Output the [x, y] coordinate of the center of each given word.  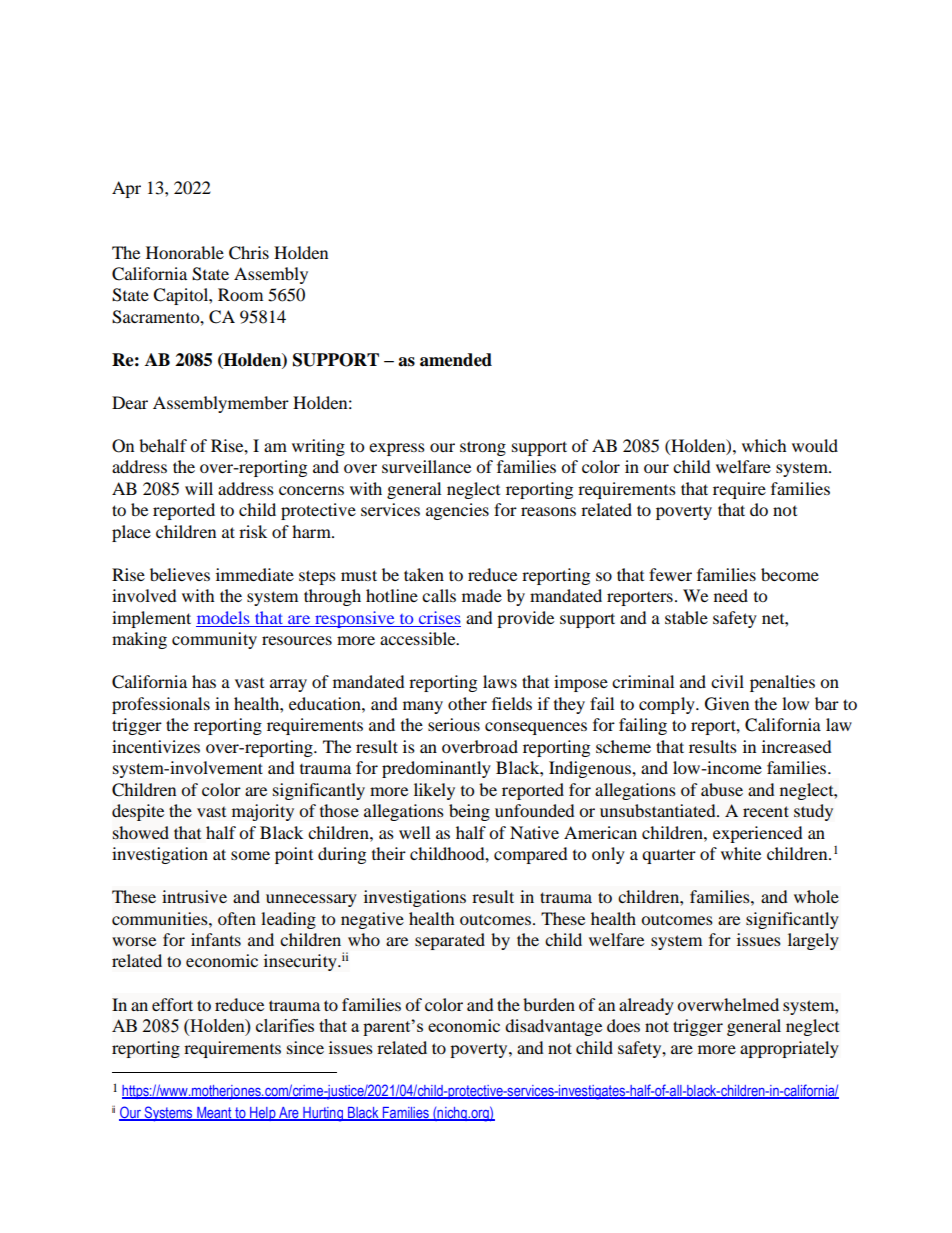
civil [727, 681]
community [214, 640]
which [764, 445]
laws [500, 681]
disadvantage [553, 1027]
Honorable [185, 252]
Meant [214, 1113]
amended [456, 360]
